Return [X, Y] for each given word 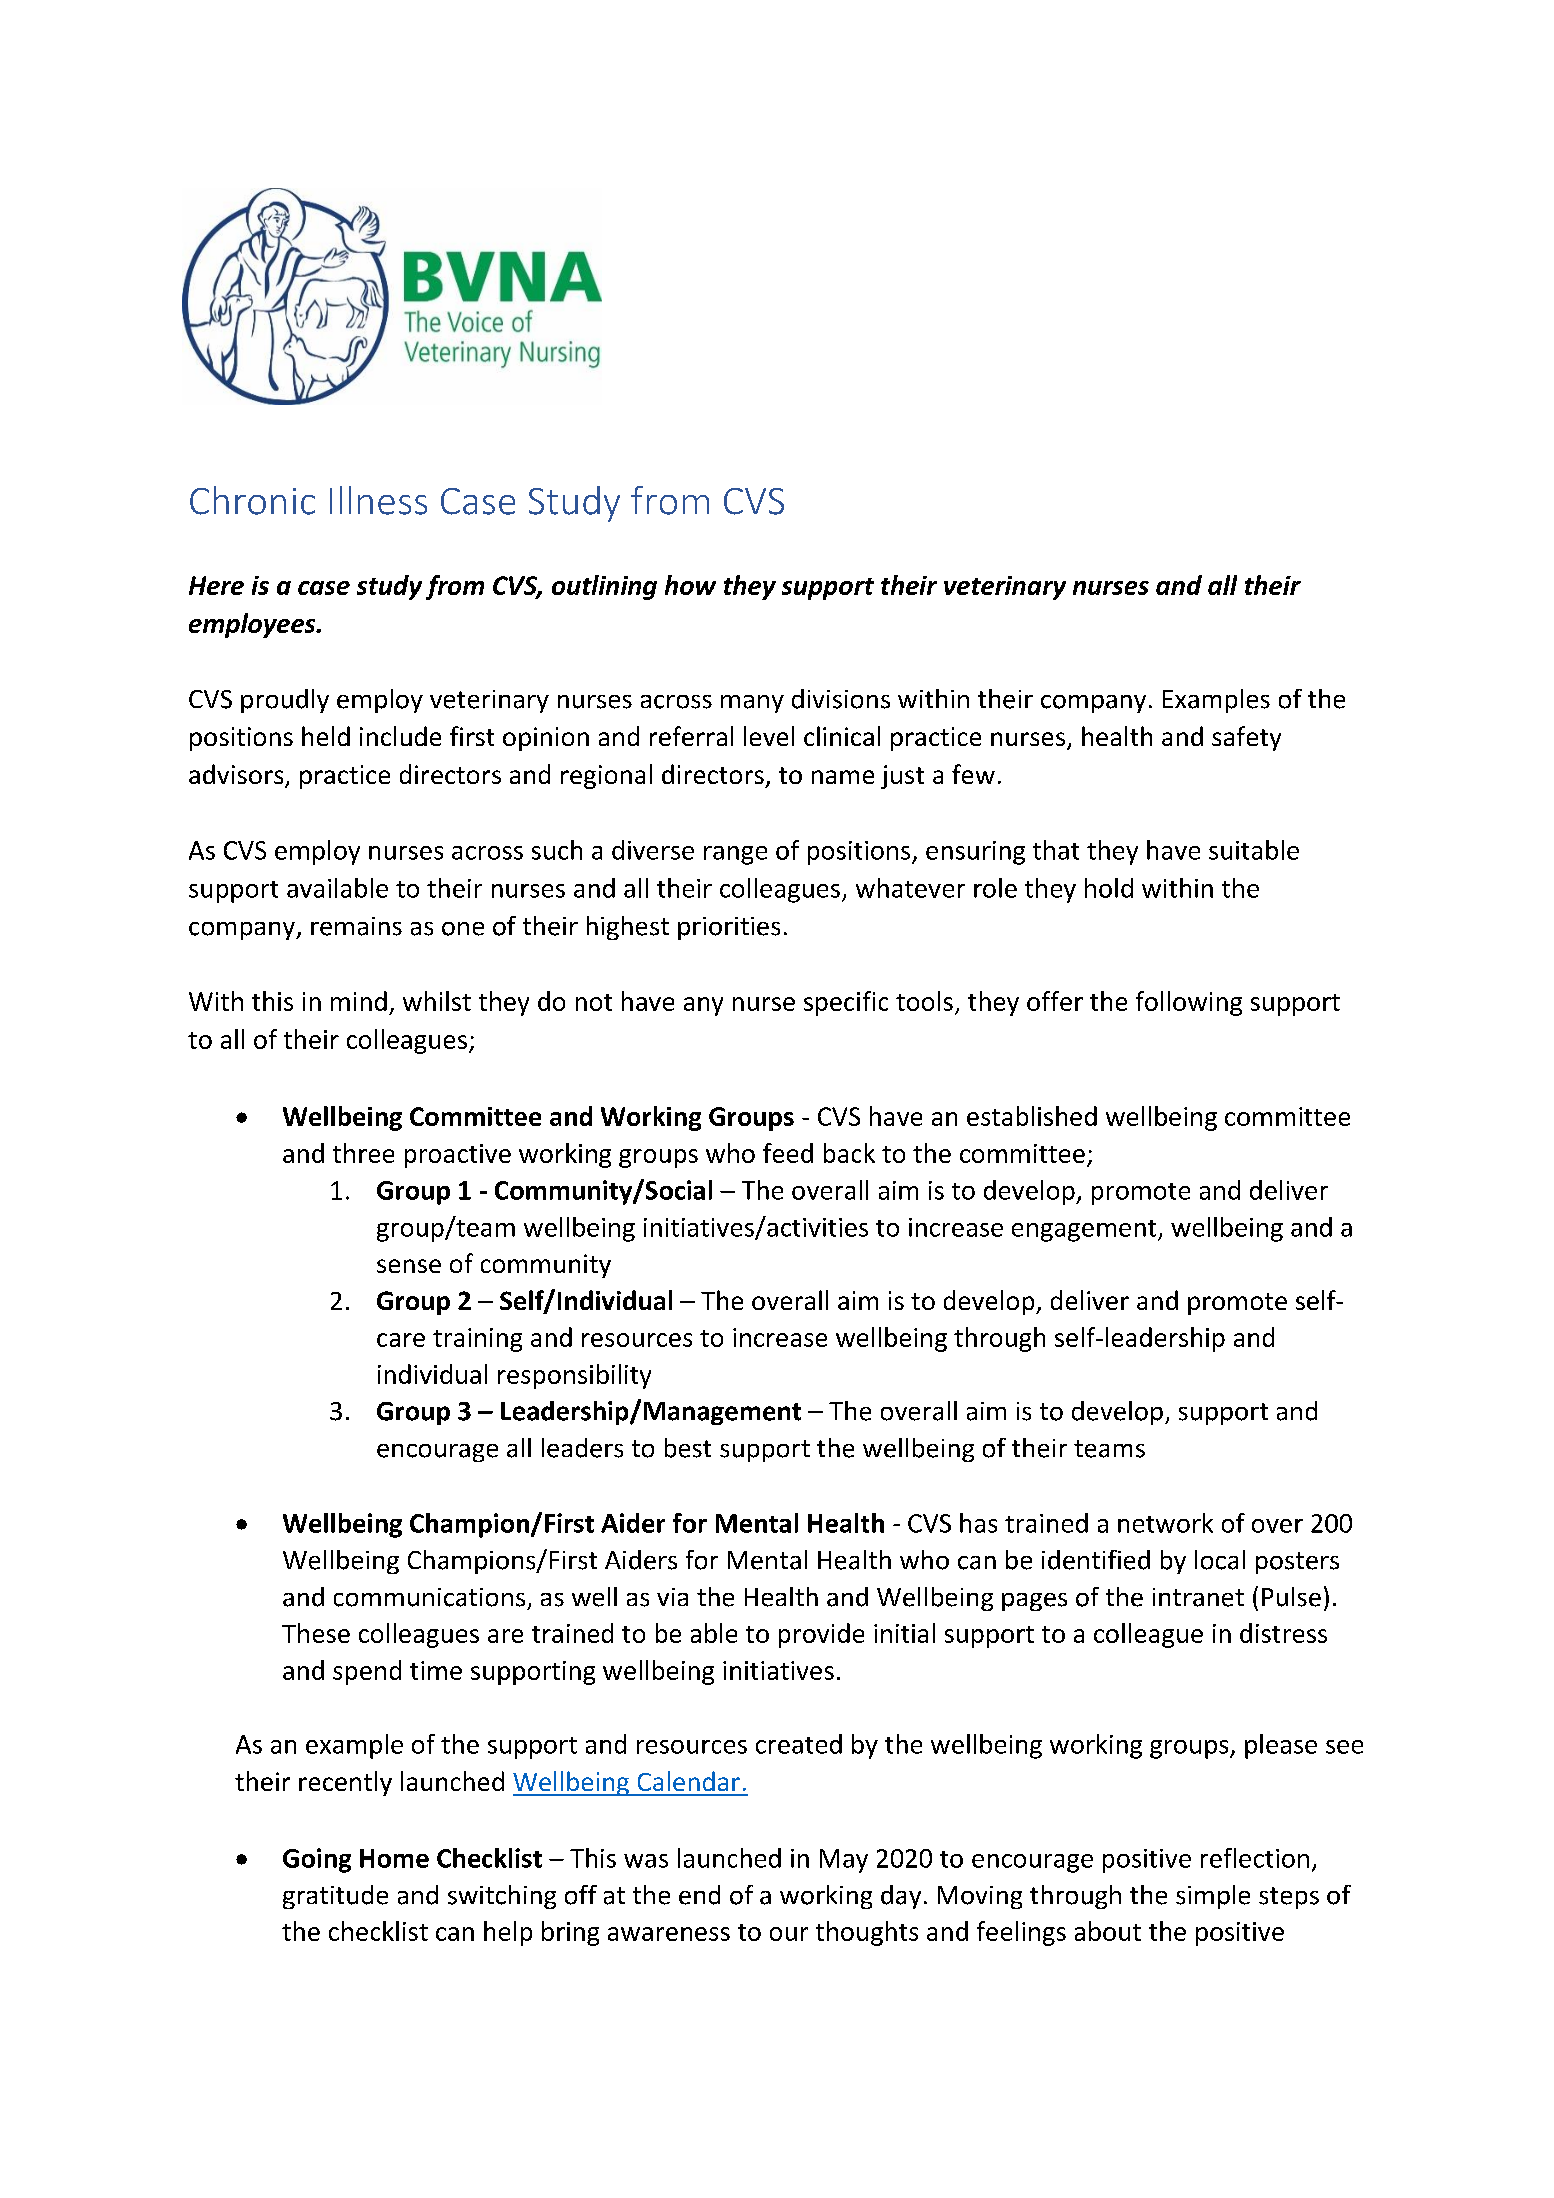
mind [359, 1001]
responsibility [574, 1376]
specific [846, 1003]
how [690, 585]
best [688, 1448]
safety [1246, 738]
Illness [378, 500]
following [1189, 1003]
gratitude [335, 1897]
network [1165, 1523]
